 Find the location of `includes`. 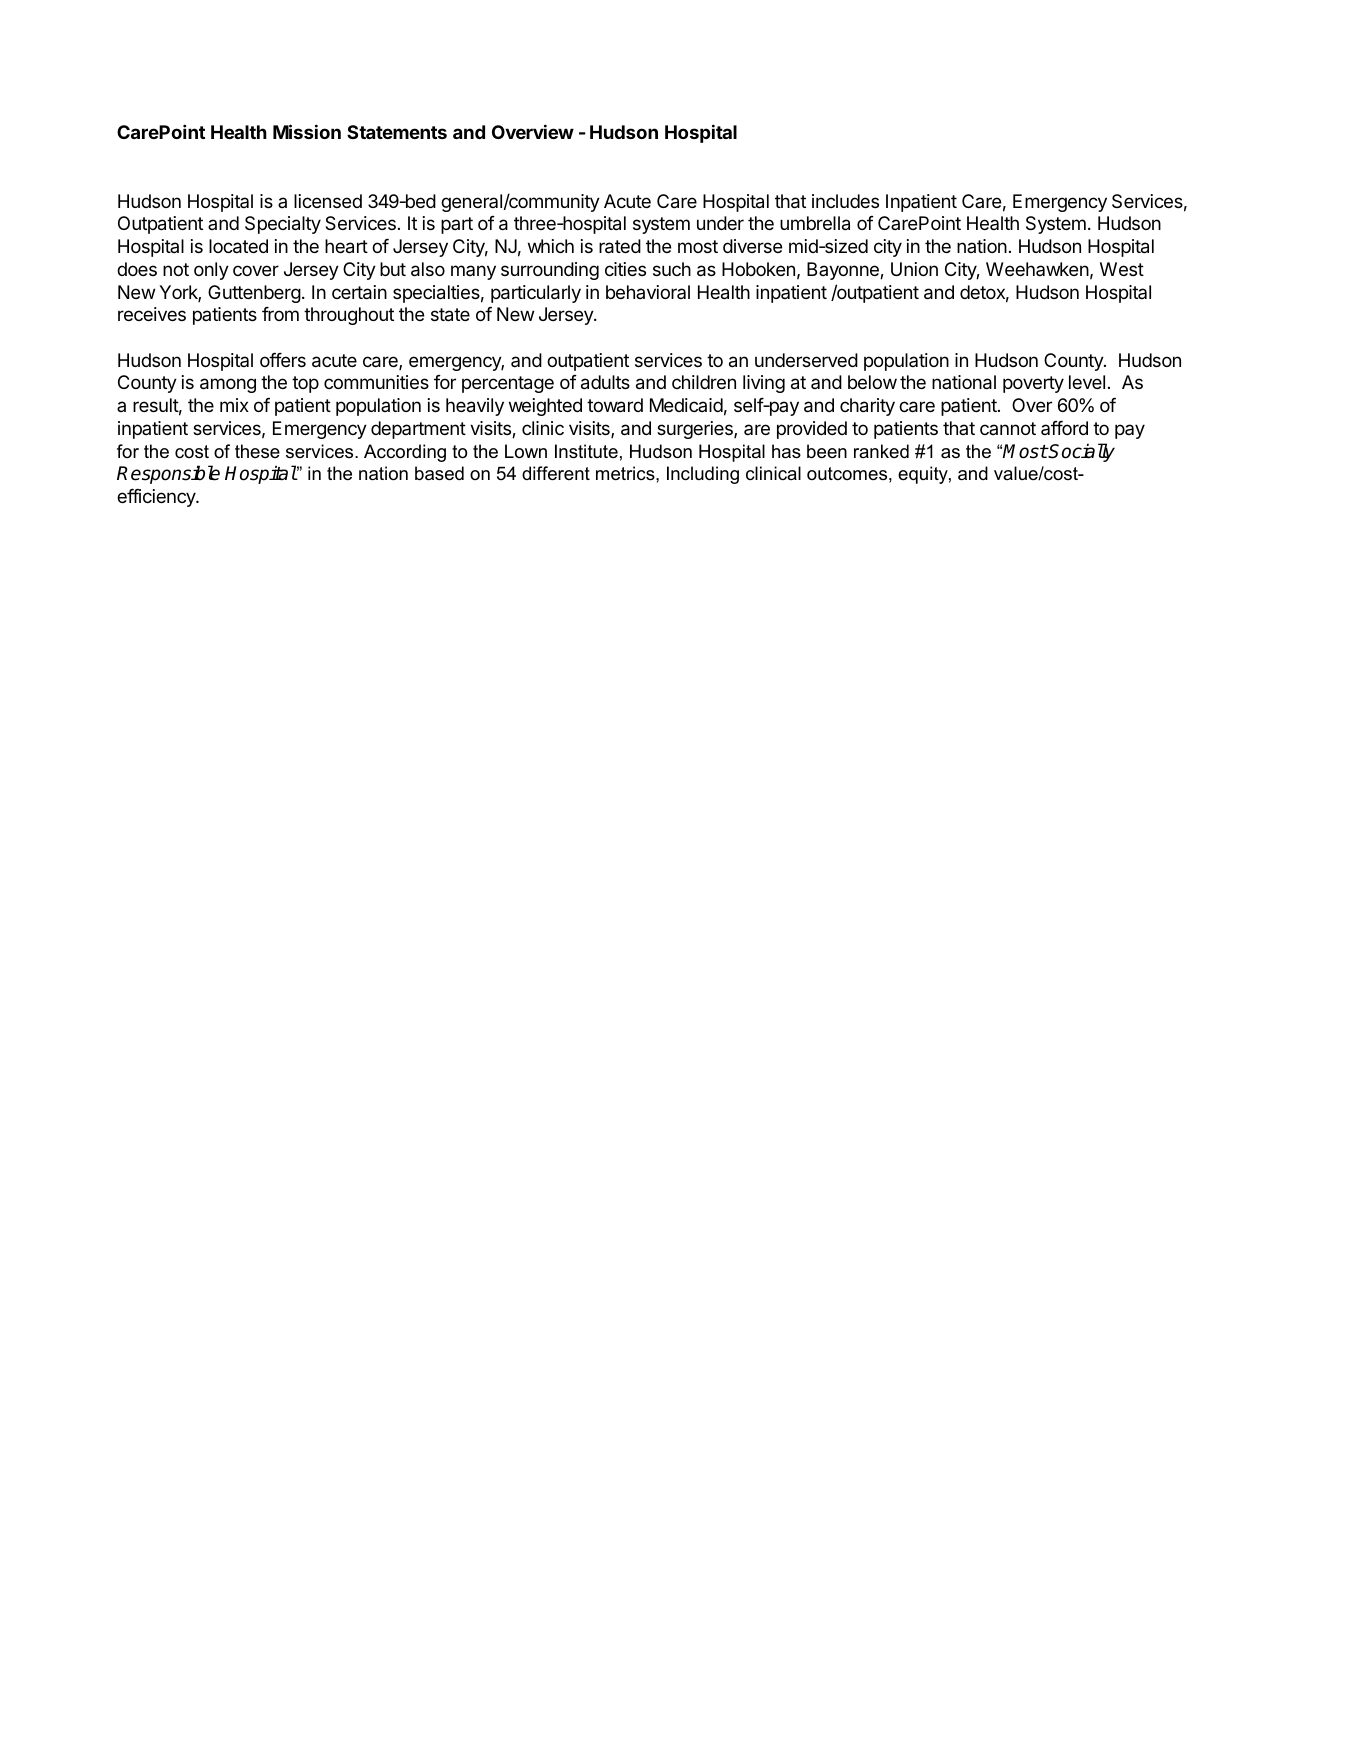

includes is located at coordinates (845, 201).
